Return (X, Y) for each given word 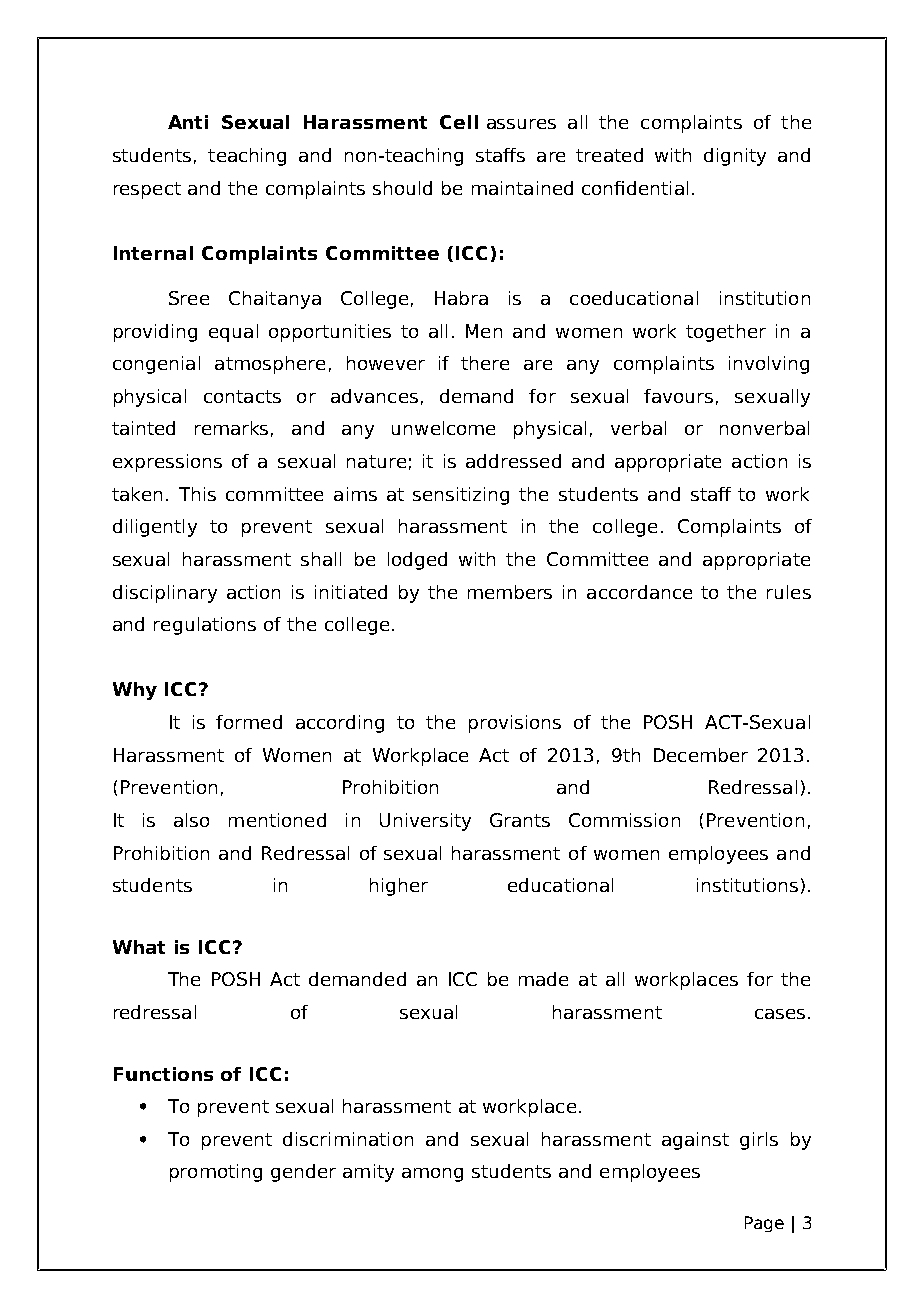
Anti (188, 122)
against (695, 1141)
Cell (459, 122)
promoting (216, 1173)
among (432, 1175)
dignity (735, 157)
